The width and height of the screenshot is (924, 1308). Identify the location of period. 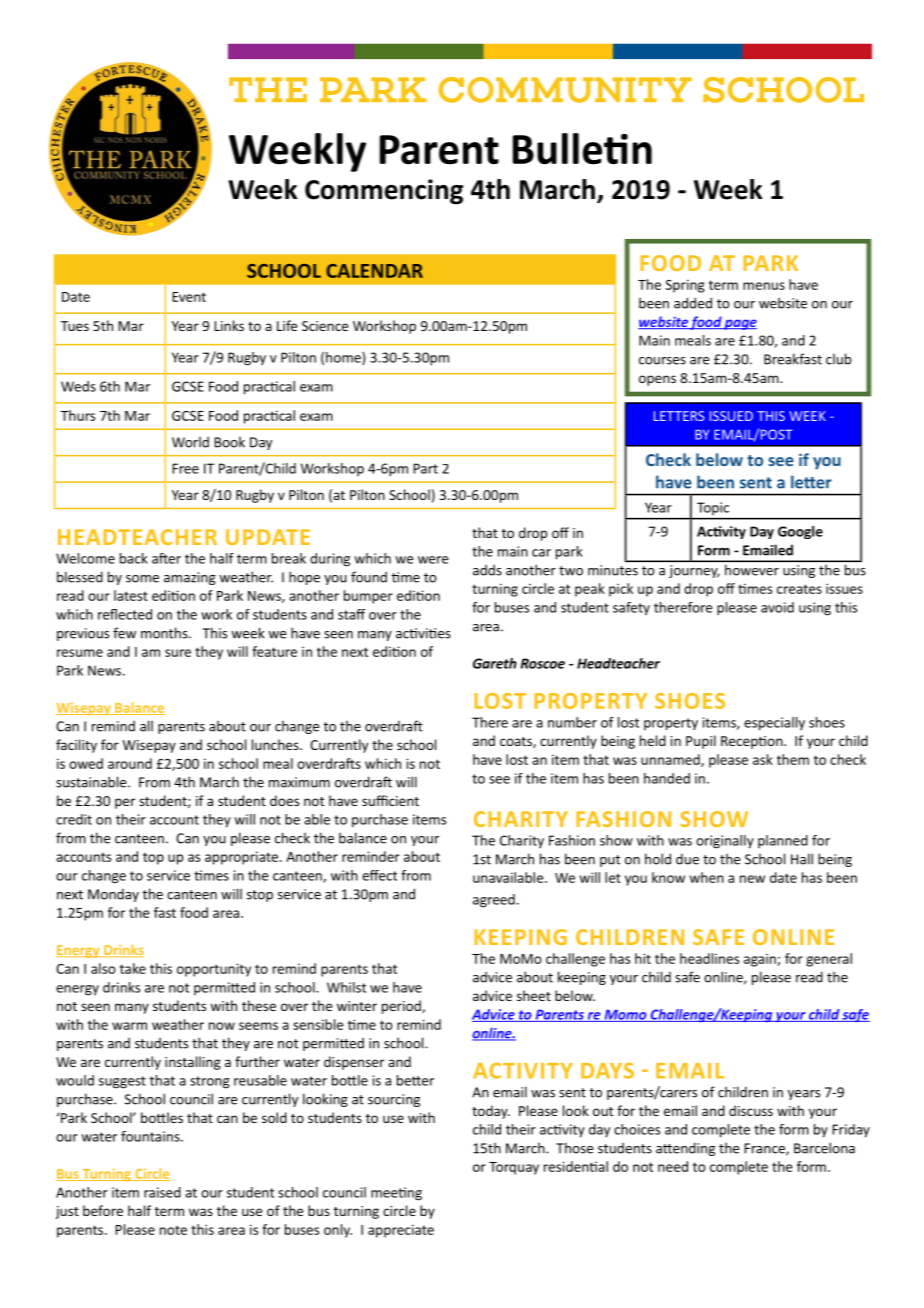
(402, 1007).
